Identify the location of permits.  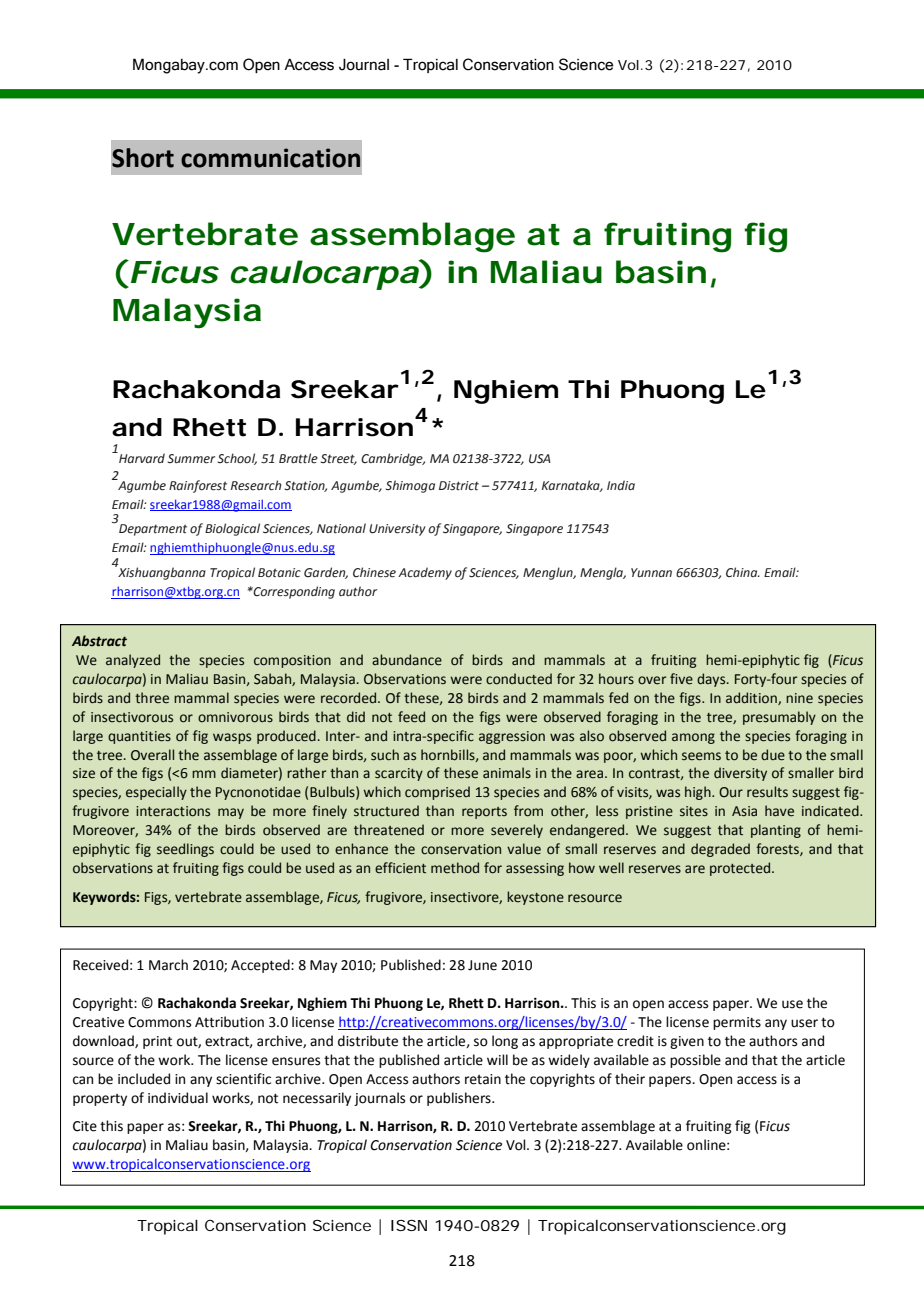
(737, 1023).
